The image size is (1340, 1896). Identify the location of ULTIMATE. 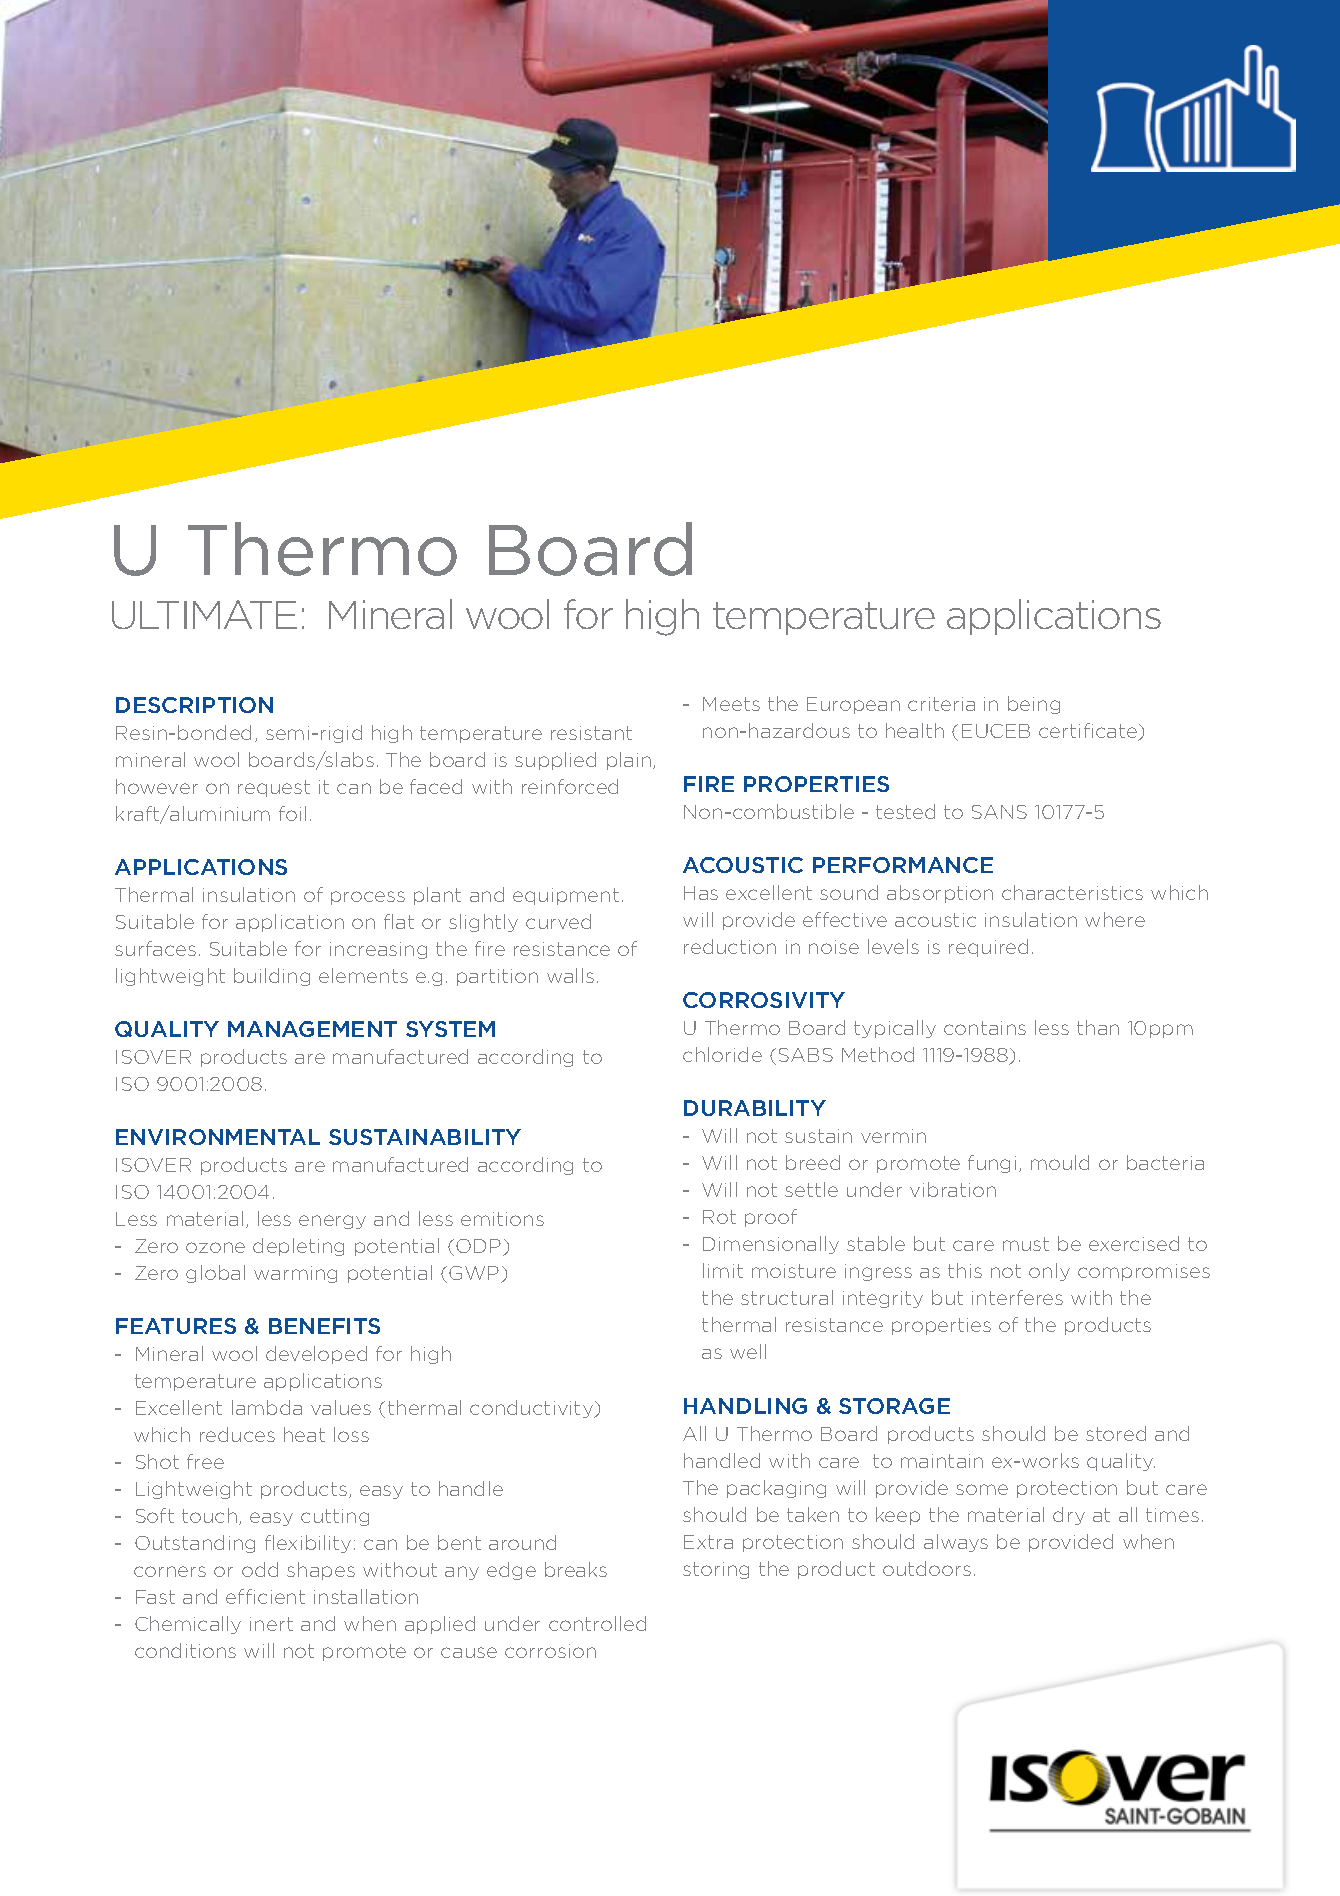
(204, 614).
